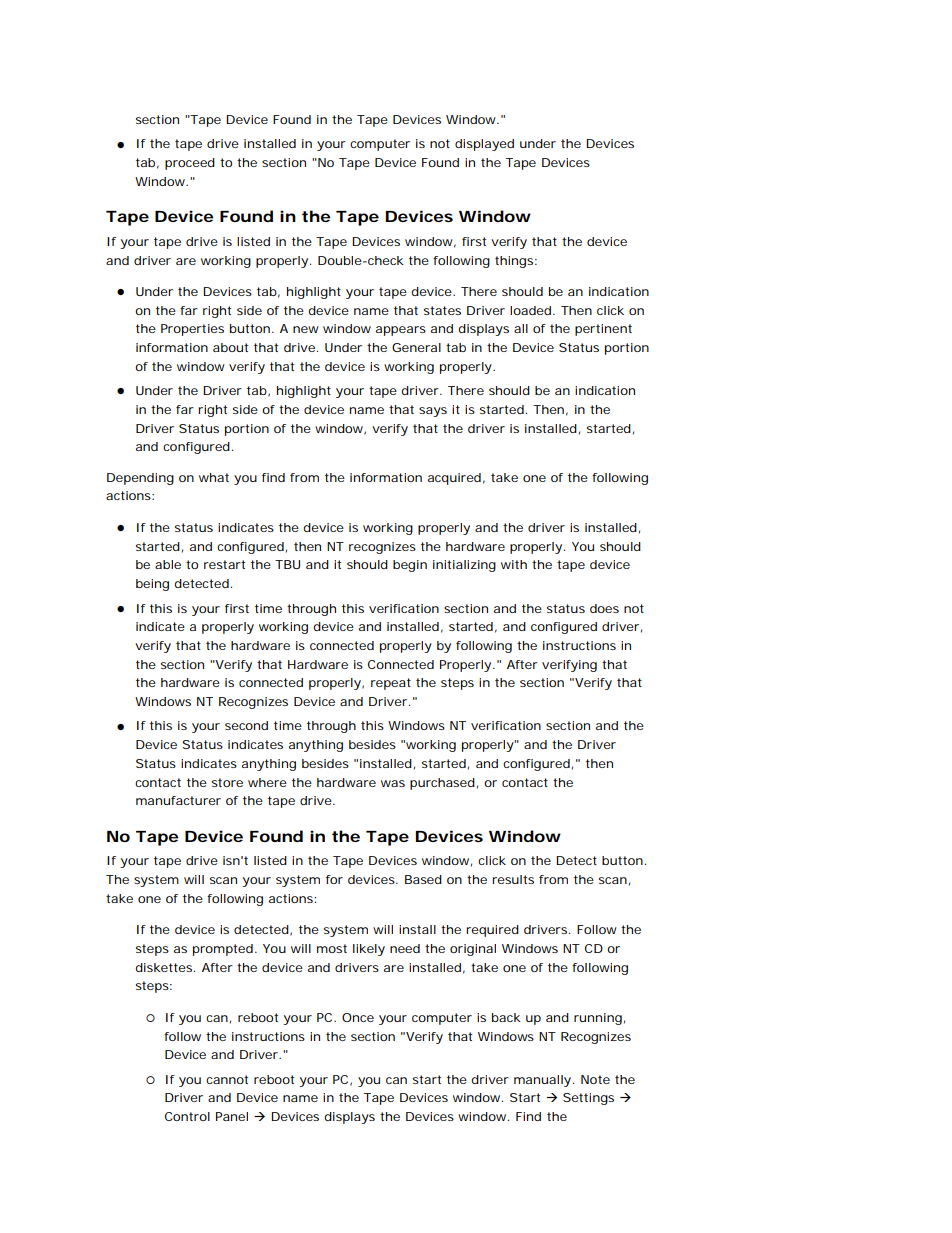 This image has height=1233, width=952. Describe the element at coordinates (603, 330) in the image. I see `pertinent` at that location.
